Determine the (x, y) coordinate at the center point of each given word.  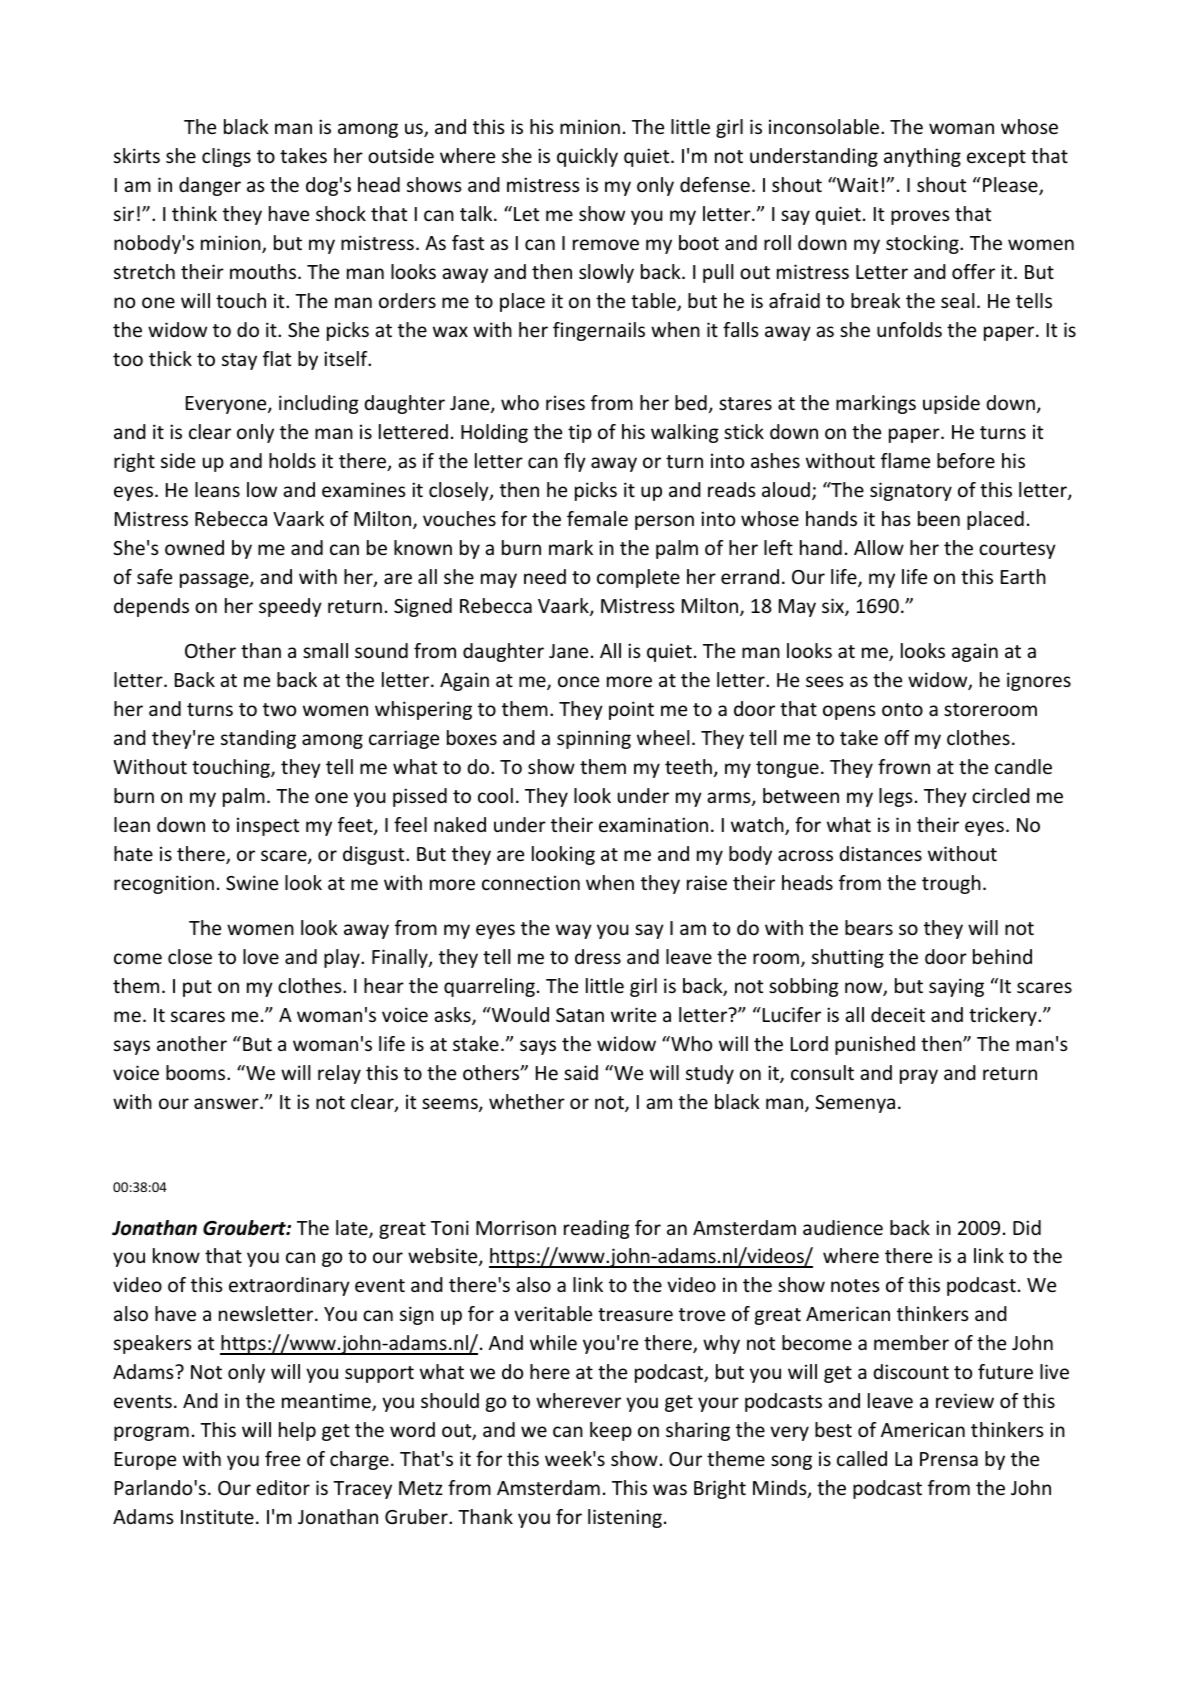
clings (226, 157)
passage (215, 580)
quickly (587, 157)
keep (611, 1431)
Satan (580, 1015)
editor (283, 1487)
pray (919, 1076)
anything (922, 157)
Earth (1023, 576)
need (545, 576)
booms (197, 1072)
